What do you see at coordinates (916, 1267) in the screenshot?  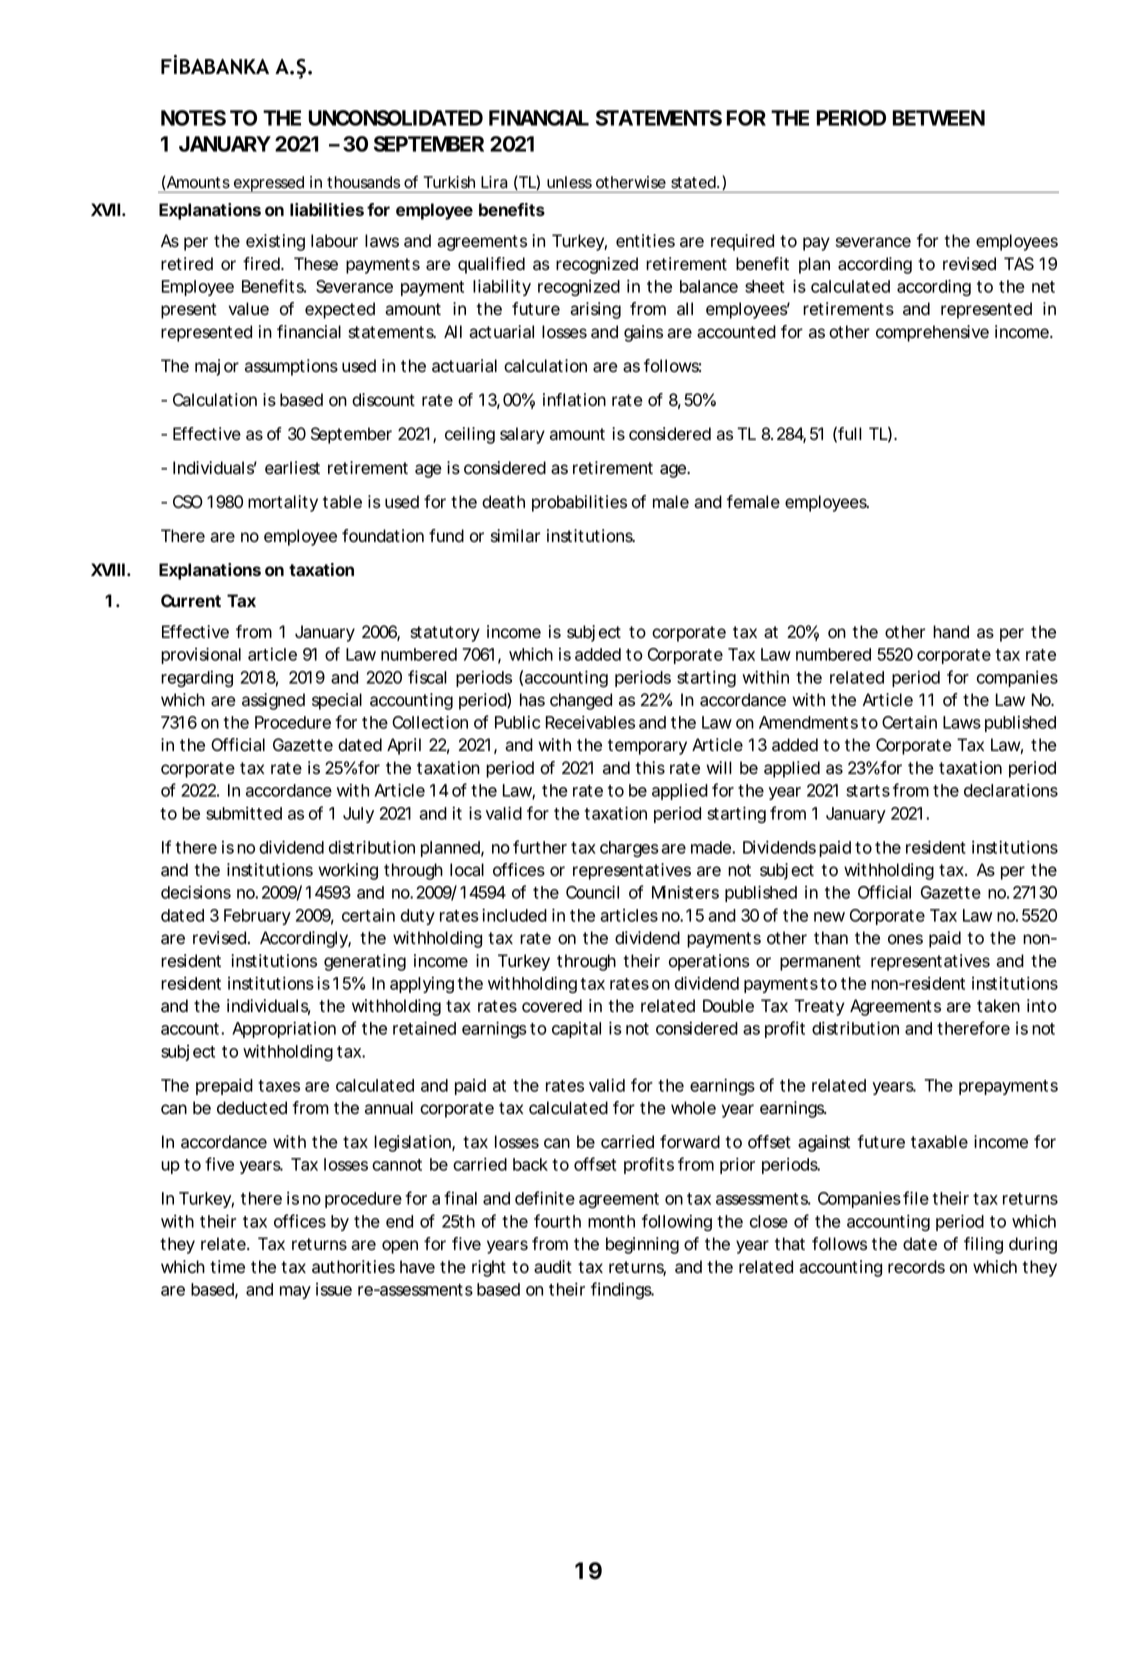 I see `records` at bounding box center [916, 1267].
